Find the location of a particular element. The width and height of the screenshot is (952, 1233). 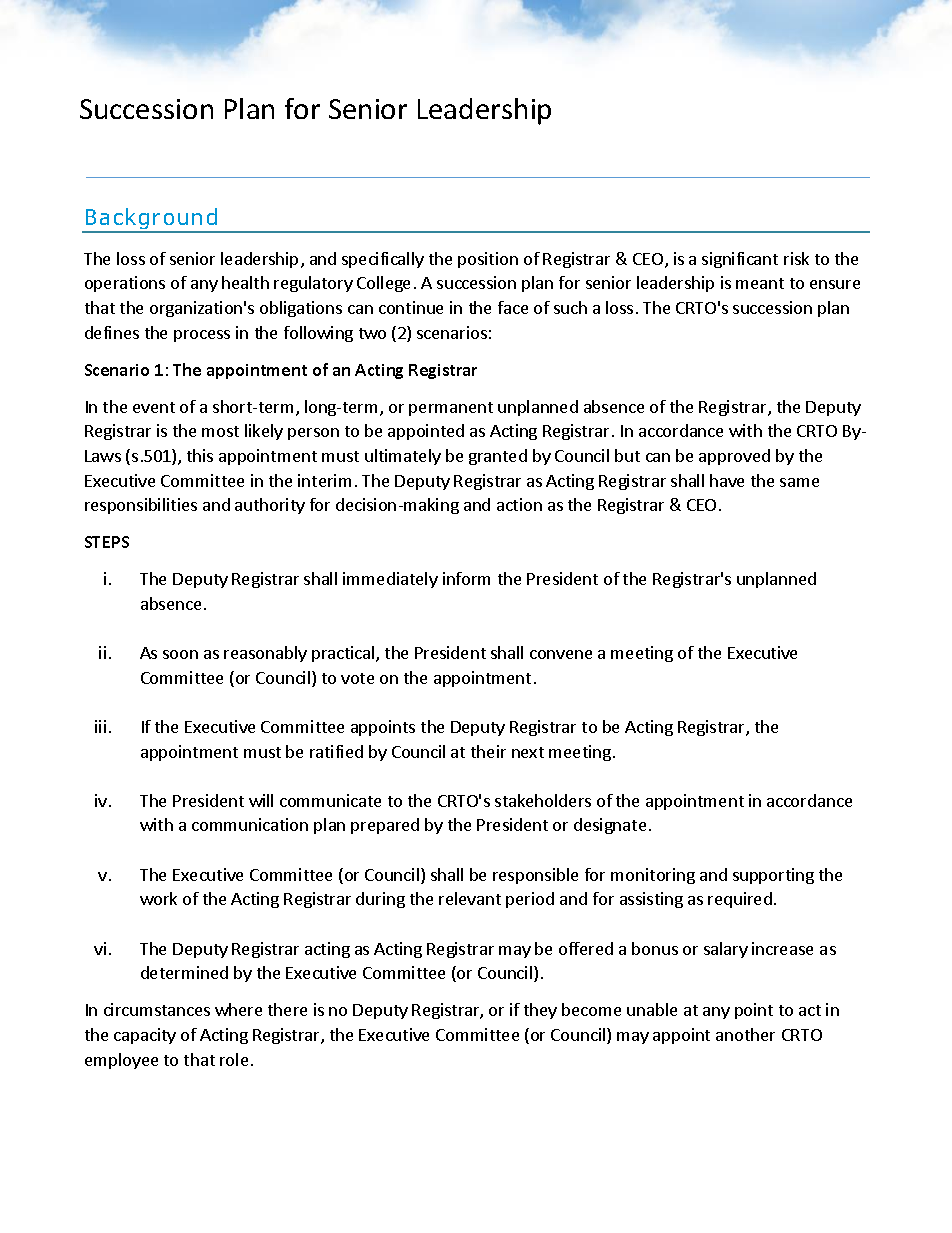

capacity is located at coordinates (145, 1036).
